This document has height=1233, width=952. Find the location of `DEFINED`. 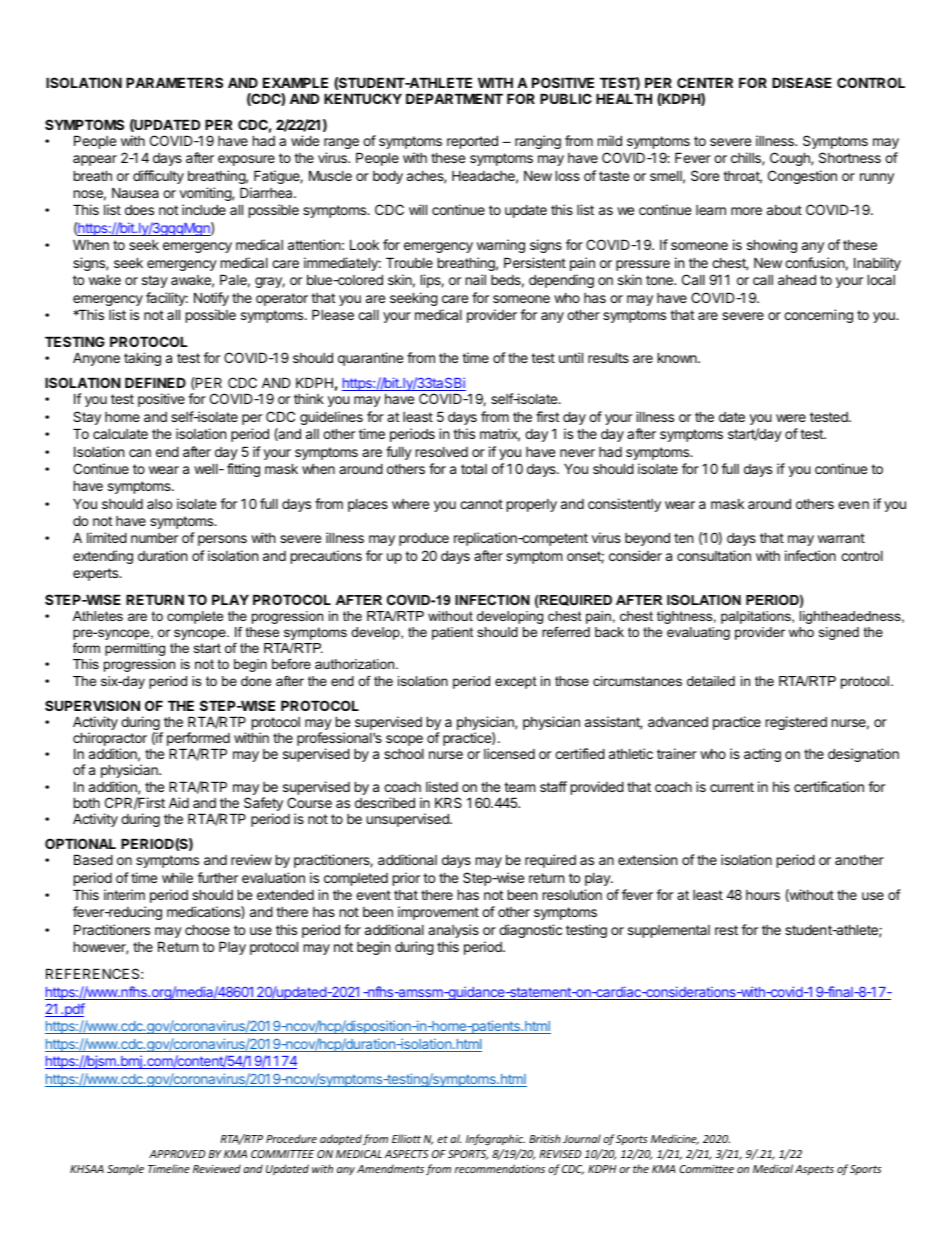

DEFINED is located at coordinates (155, 382).
